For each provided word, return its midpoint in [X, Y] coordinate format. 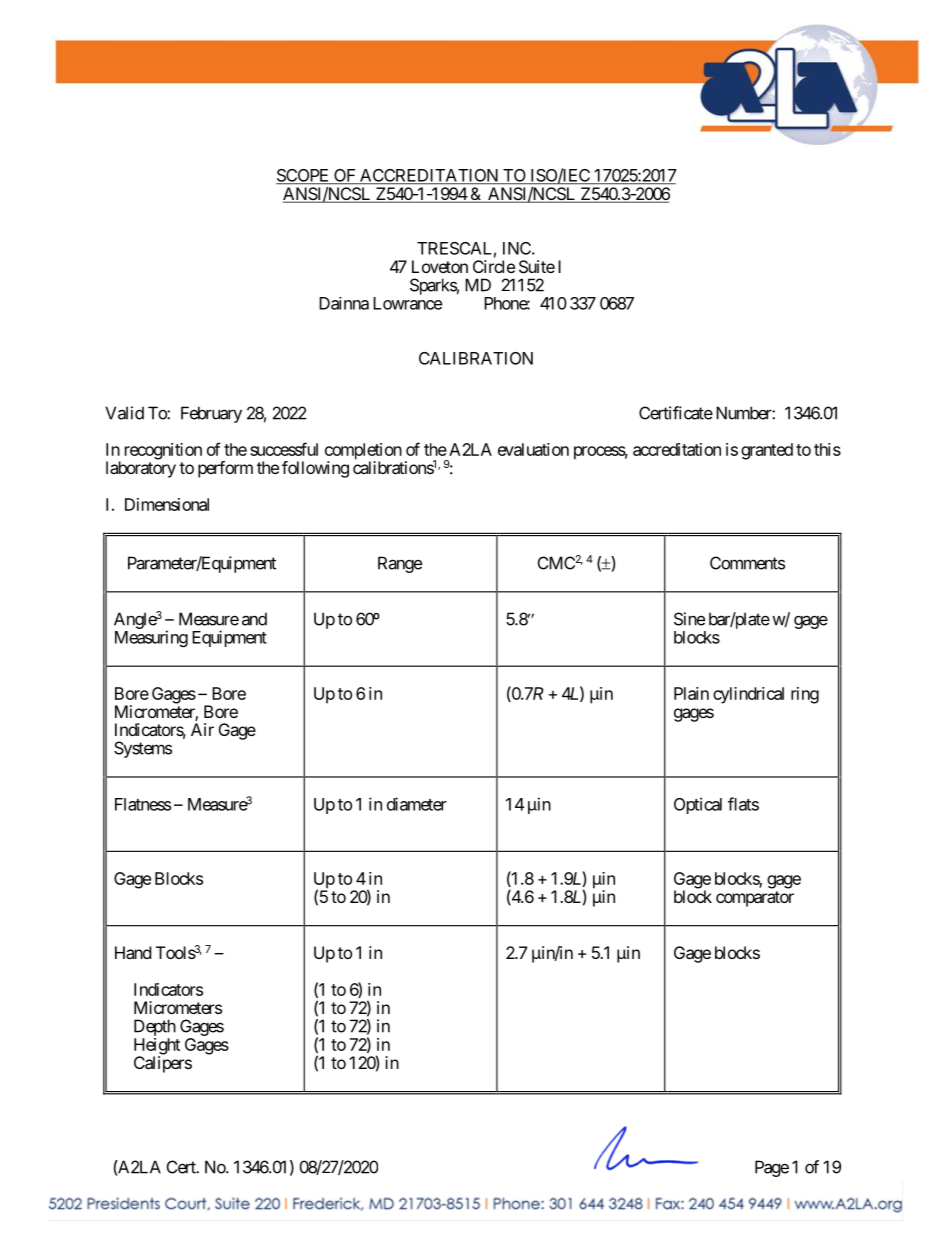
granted [767, 451]
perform [225, 469]
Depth [155, 1029]
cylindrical [748, 695]
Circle [494, 266]
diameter [417, 804]
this [827, 449]
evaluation [533, 449]
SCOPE [304, 176]
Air [202, 729]
